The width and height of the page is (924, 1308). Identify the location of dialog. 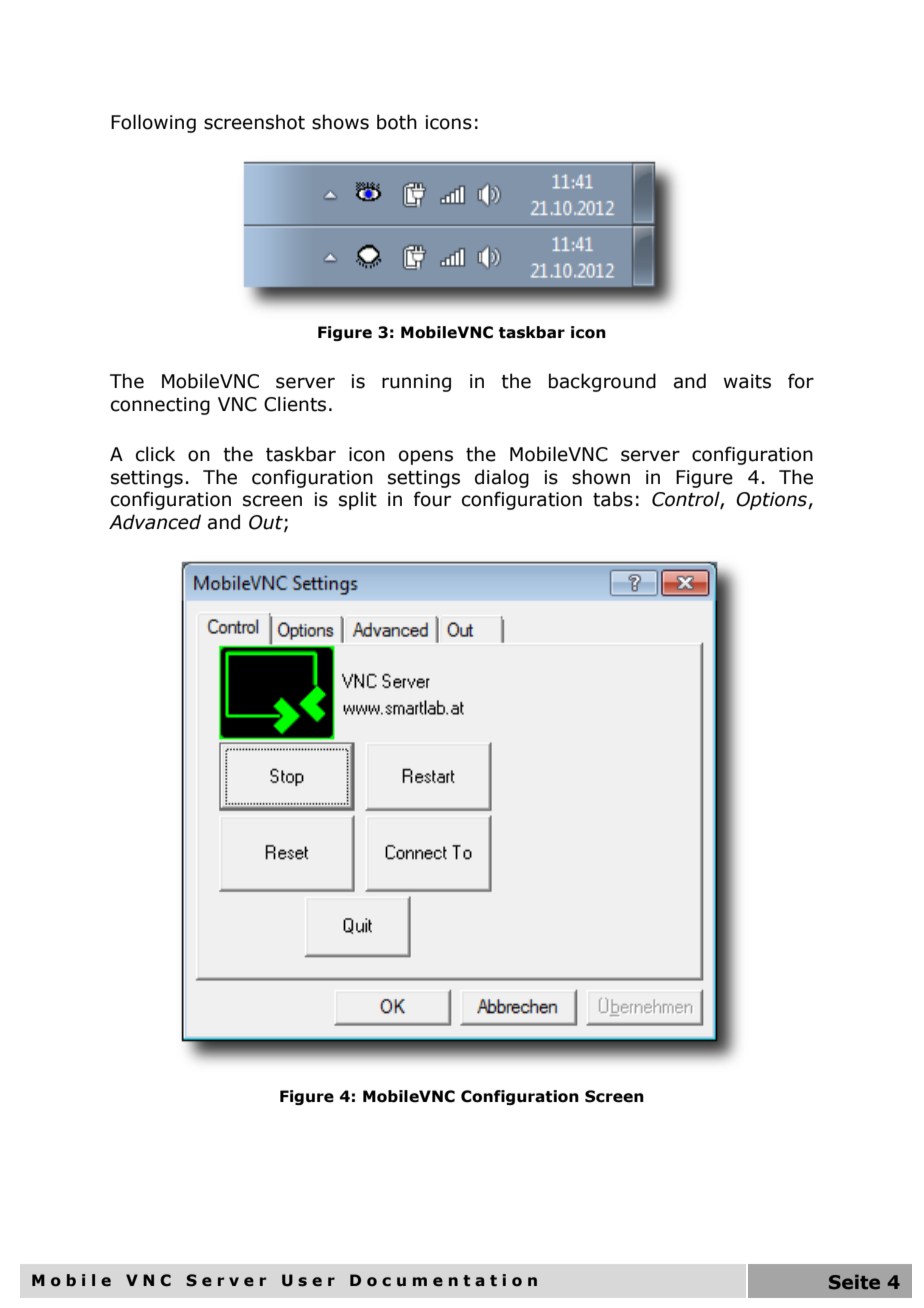
(502, 478).
